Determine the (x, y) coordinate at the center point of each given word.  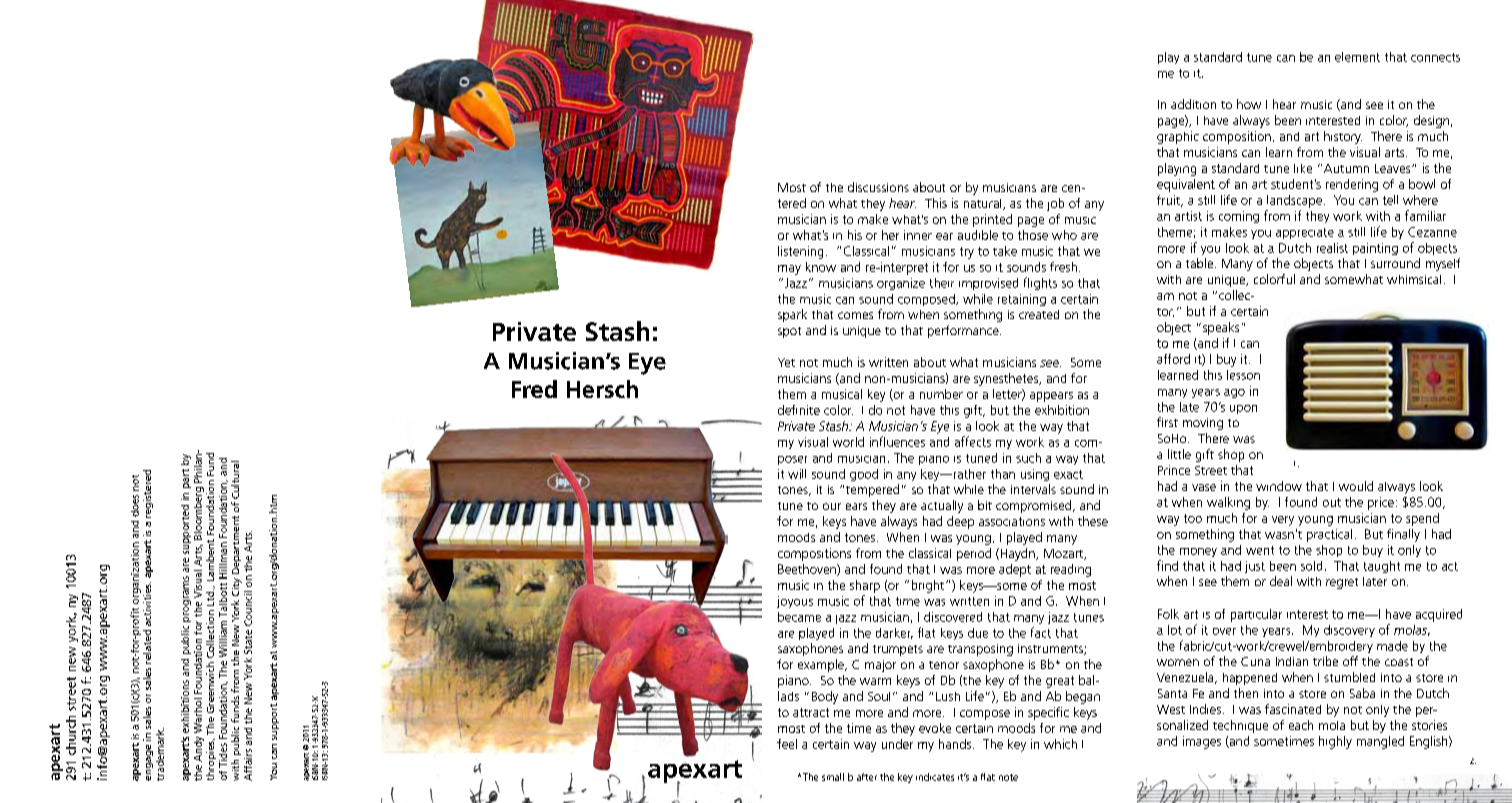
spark (792, 315)
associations (1012, 521)
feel (787, 744)
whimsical (1414, 279)
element (1357, 57)
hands (956, 744)
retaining (1022, 300)
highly (1335, 742)
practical (1329, 535)
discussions (878, 187)
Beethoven (808, 570)
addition (1193, 104)
